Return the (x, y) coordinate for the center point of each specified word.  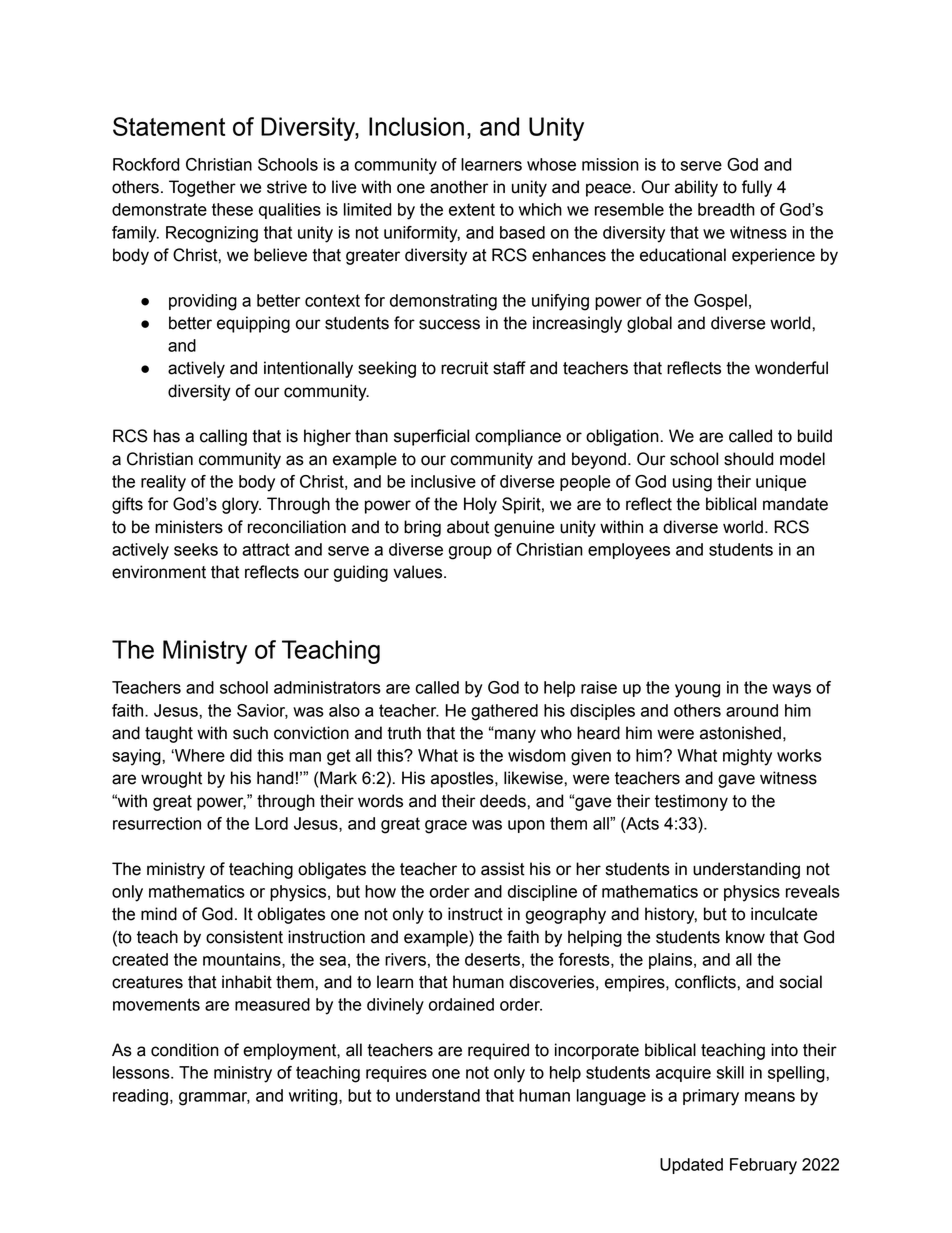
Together (202, 188)
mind (159, 914)
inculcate (784, 914)
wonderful (791, 368)
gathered (504, 712)
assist (503, 869)
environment (159, 572)
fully (757, 188)
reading (140, 1097)
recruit (464, 368)
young (697, 691)
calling (223, 437)
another (459, 187)
